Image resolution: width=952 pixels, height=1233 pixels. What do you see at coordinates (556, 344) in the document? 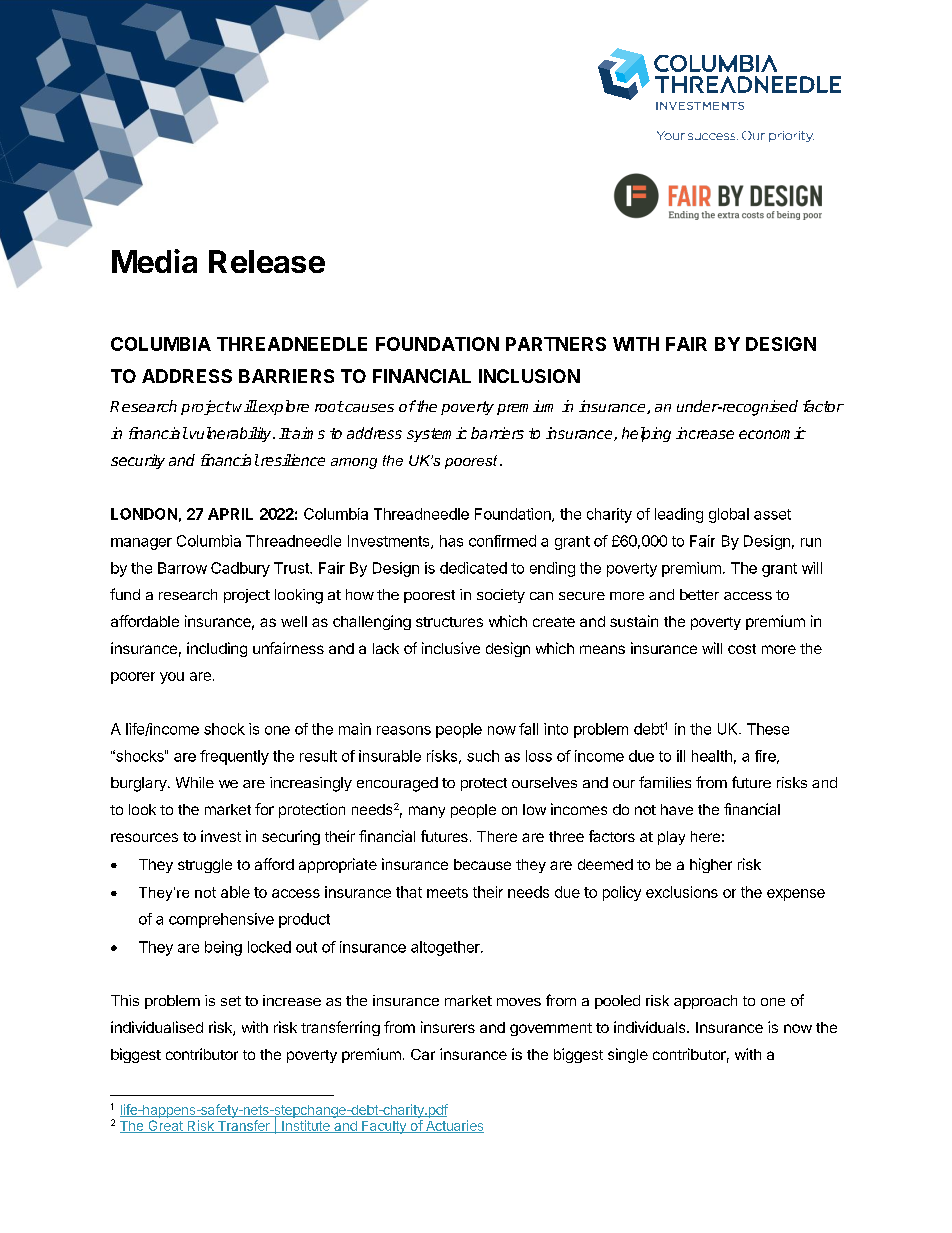
I see `PARTNERS` at bounding box center [556, 344].
